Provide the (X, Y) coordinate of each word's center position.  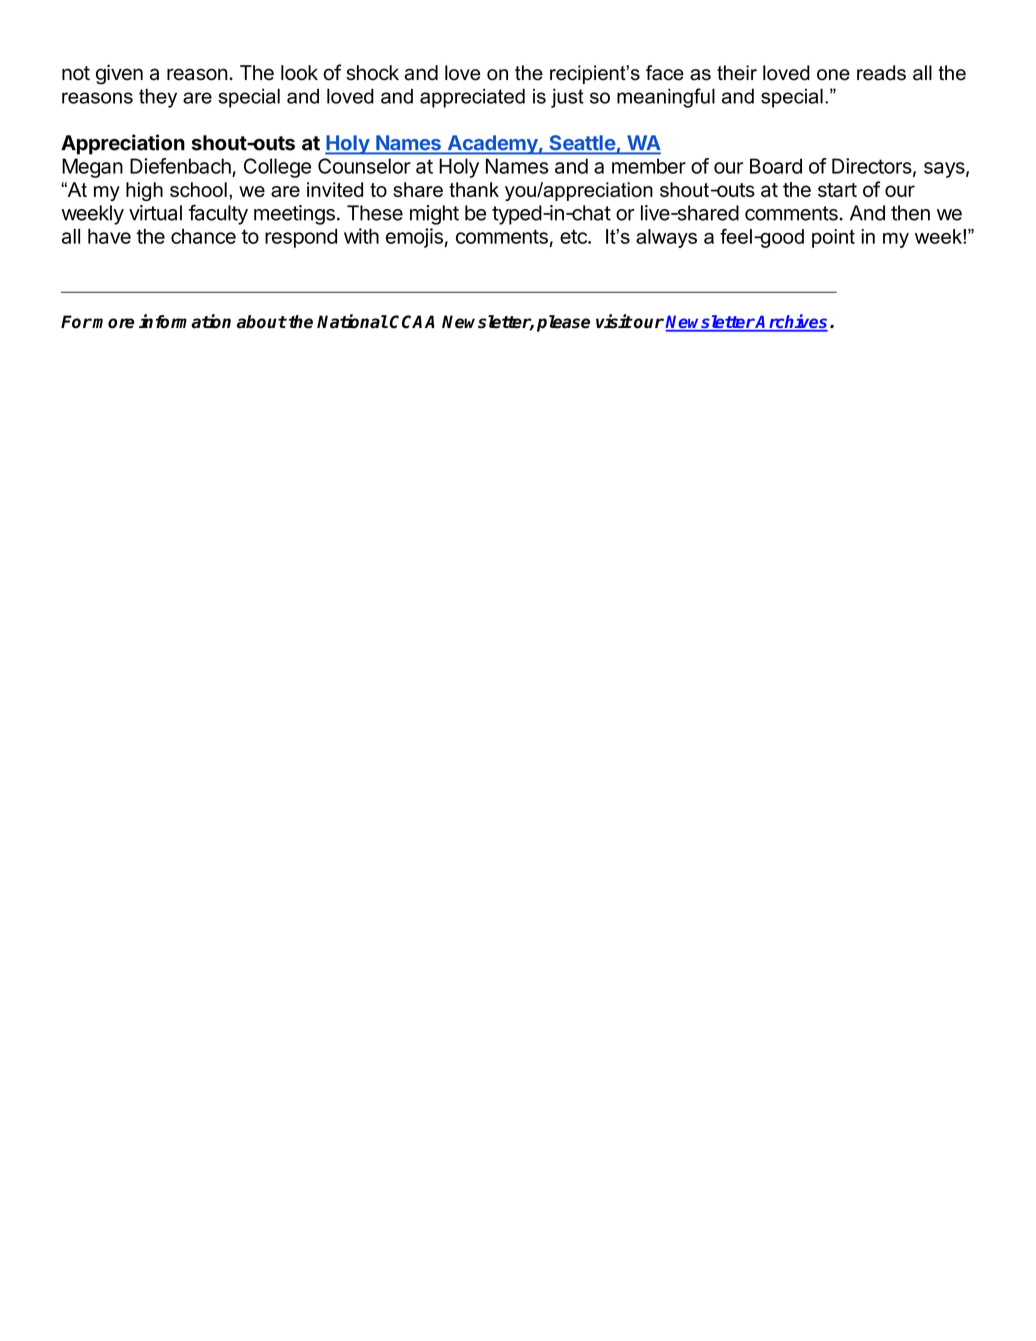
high (144, 191)
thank (474, 189)
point (833, 238)
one (833, 75)
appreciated (472, 98)
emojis (414, 238)
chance (203, 236)
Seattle (582, 144)
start (837, 190)
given (119, 74)
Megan (92, 168)
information (185, 321)
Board (776, 166)
